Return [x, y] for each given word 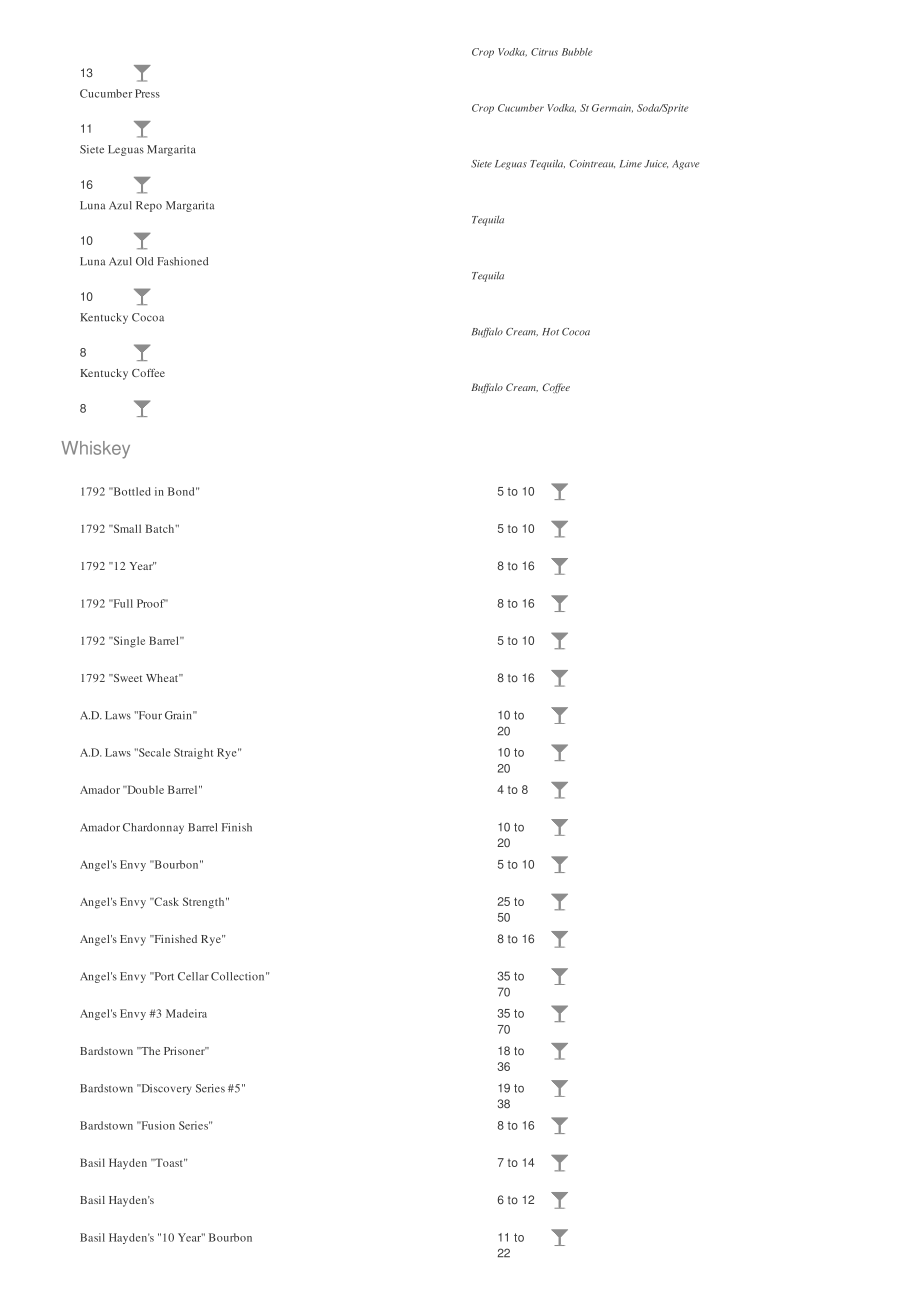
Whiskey [95, 450]
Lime [631, 164]
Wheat [163, 678]
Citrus [544, 52]
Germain [612, 108]
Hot [550, 332]
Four [149, 715]
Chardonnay [153, 828]
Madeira [186, 1013]
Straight [193, 753]
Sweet [126, 678]
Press [147, 93]
